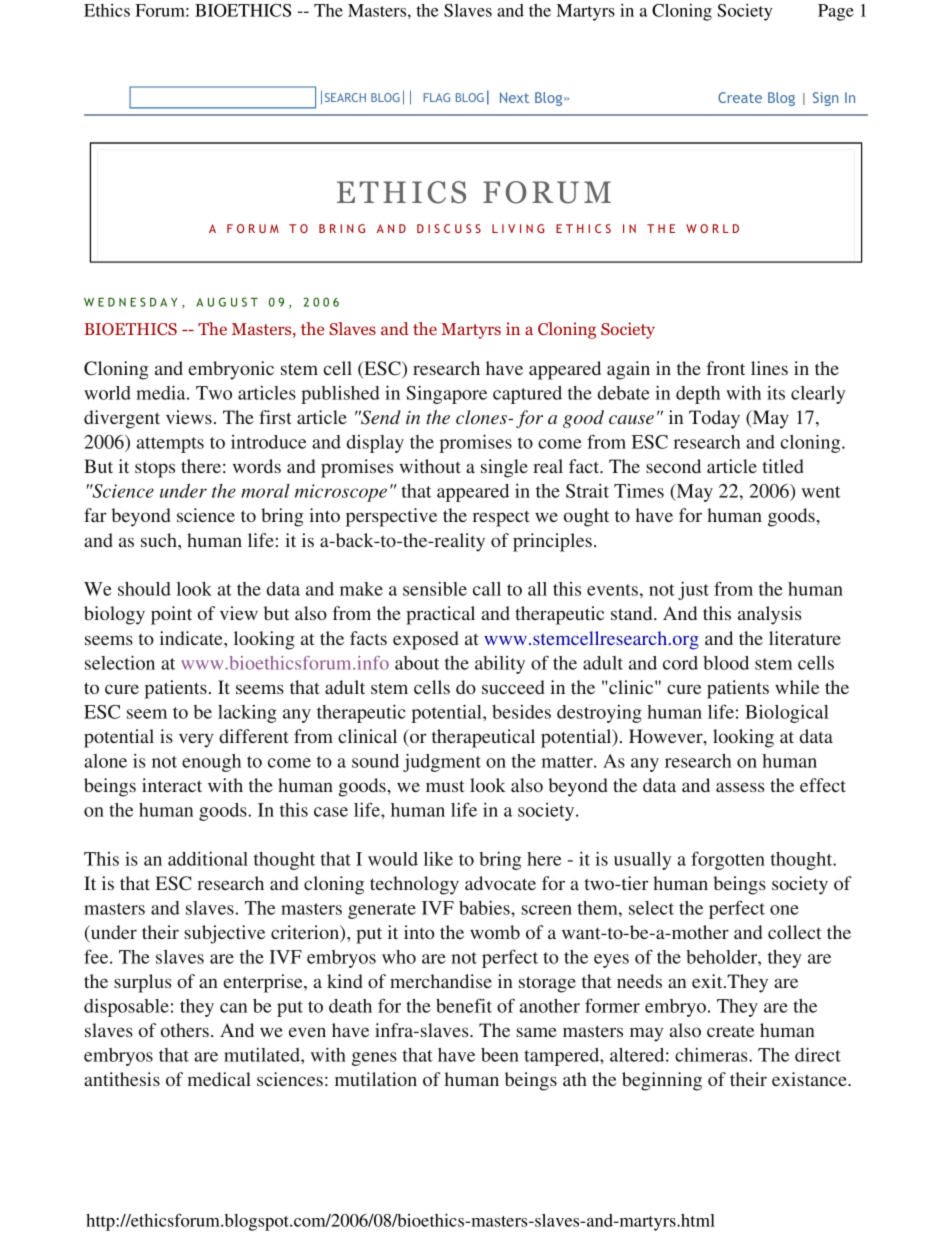 The height and width of the screenshot is (1233, 952). I want to click on such, so click(160, 540).
